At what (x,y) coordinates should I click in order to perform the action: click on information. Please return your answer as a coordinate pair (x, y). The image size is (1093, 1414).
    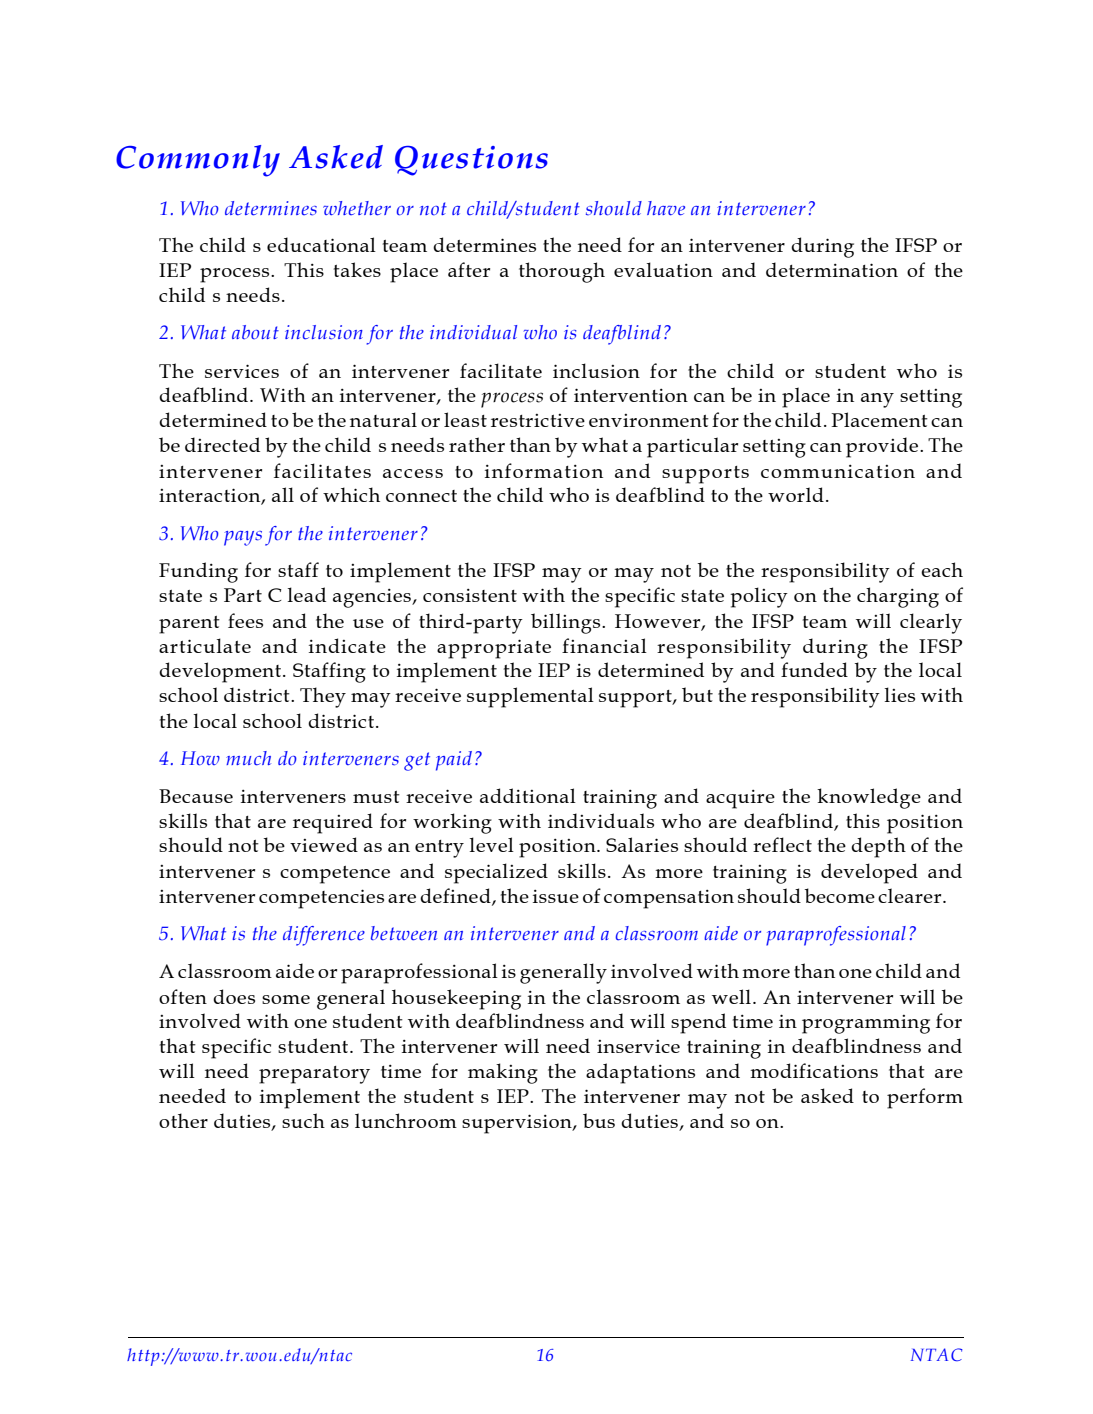
    Looking at the image, I should click on (544, 470).
